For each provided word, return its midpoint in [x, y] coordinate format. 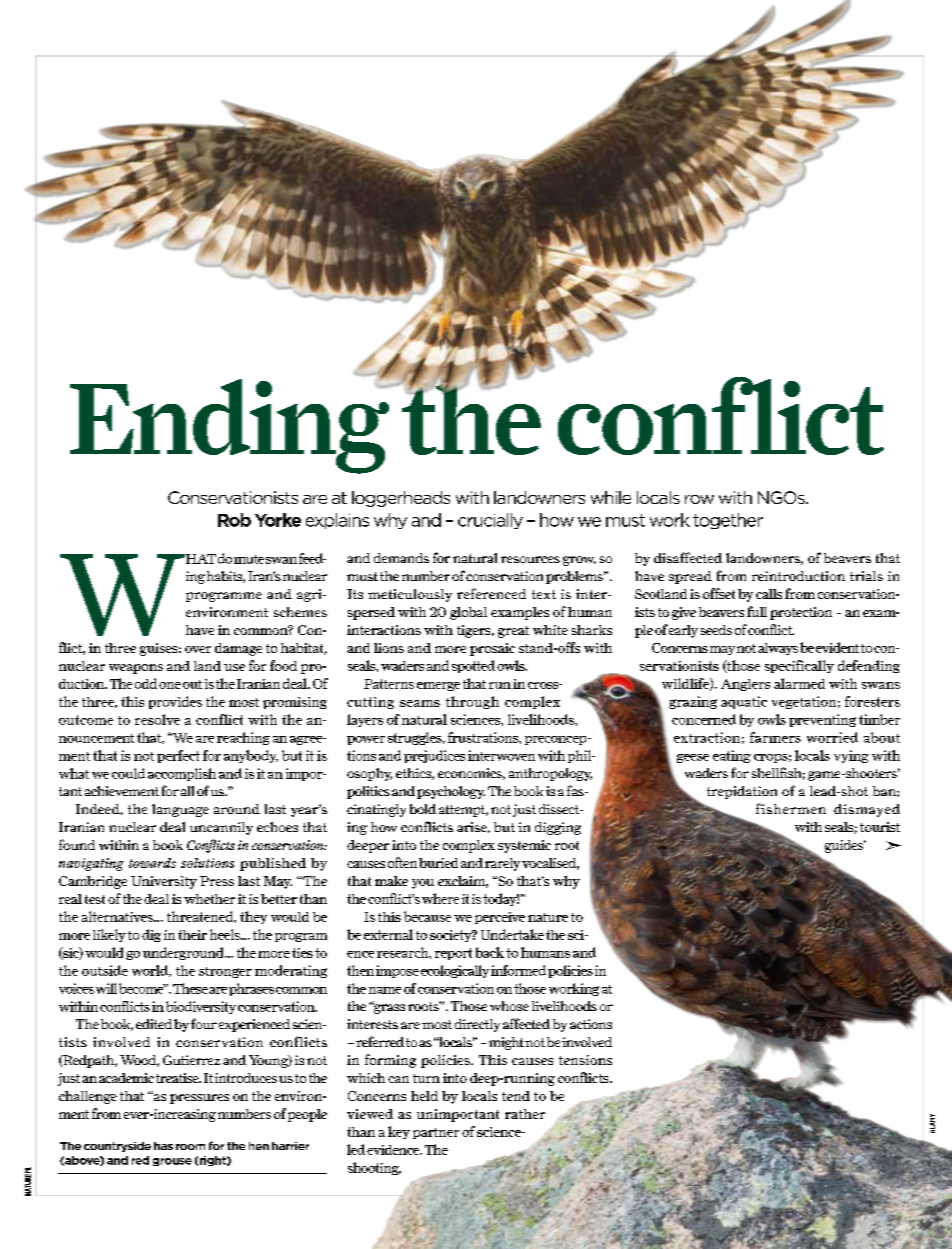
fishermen [791, 808]
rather [525, 1114]
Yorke [278, 520]
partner [436, 1133]
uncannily [221, 828]
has [163, 1146]
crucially [490, 521]
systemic [524, 846]
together [728, 521]
